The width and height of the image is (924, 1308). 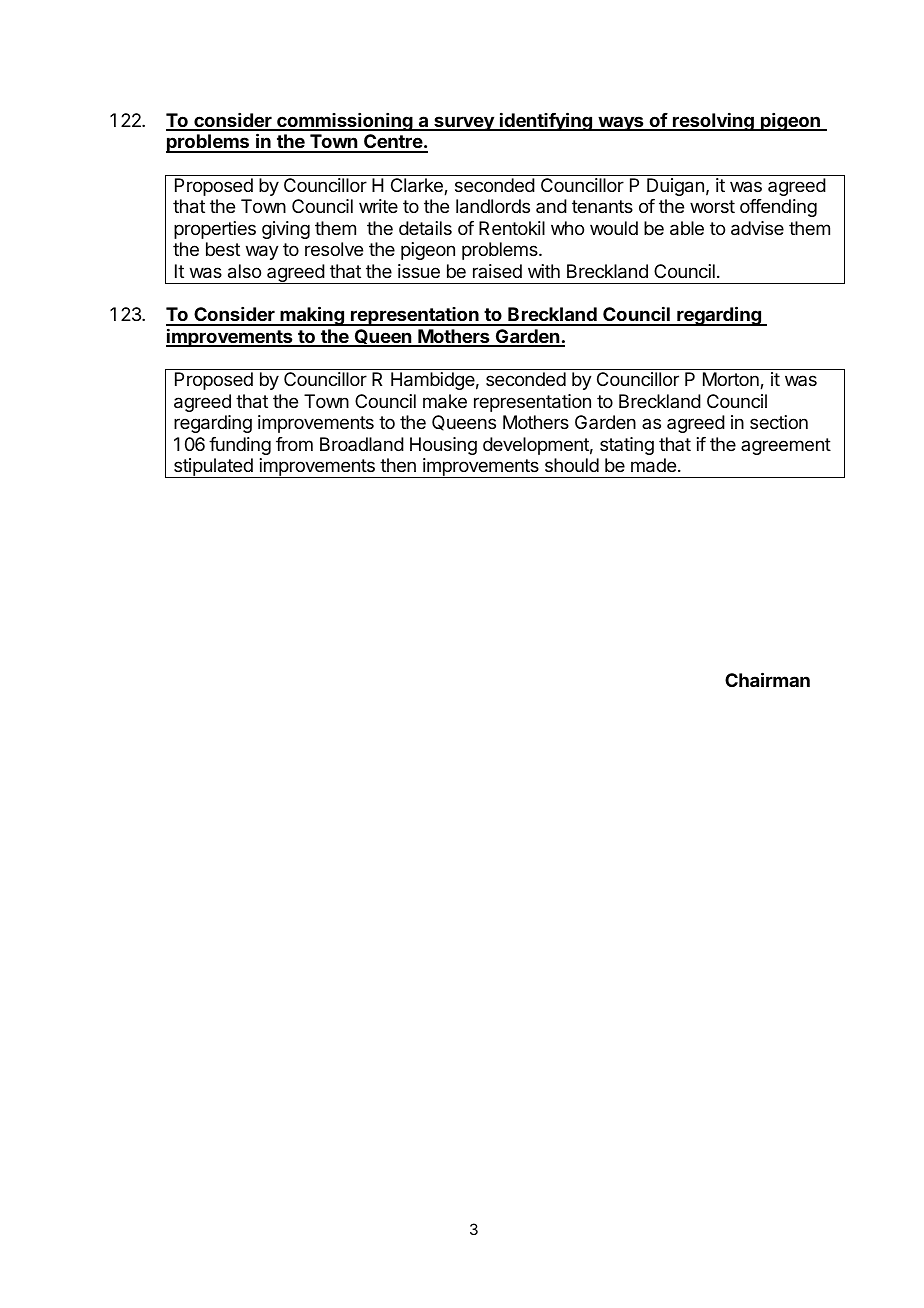 I want to click on Chairman, so click(x=767, y=679).
